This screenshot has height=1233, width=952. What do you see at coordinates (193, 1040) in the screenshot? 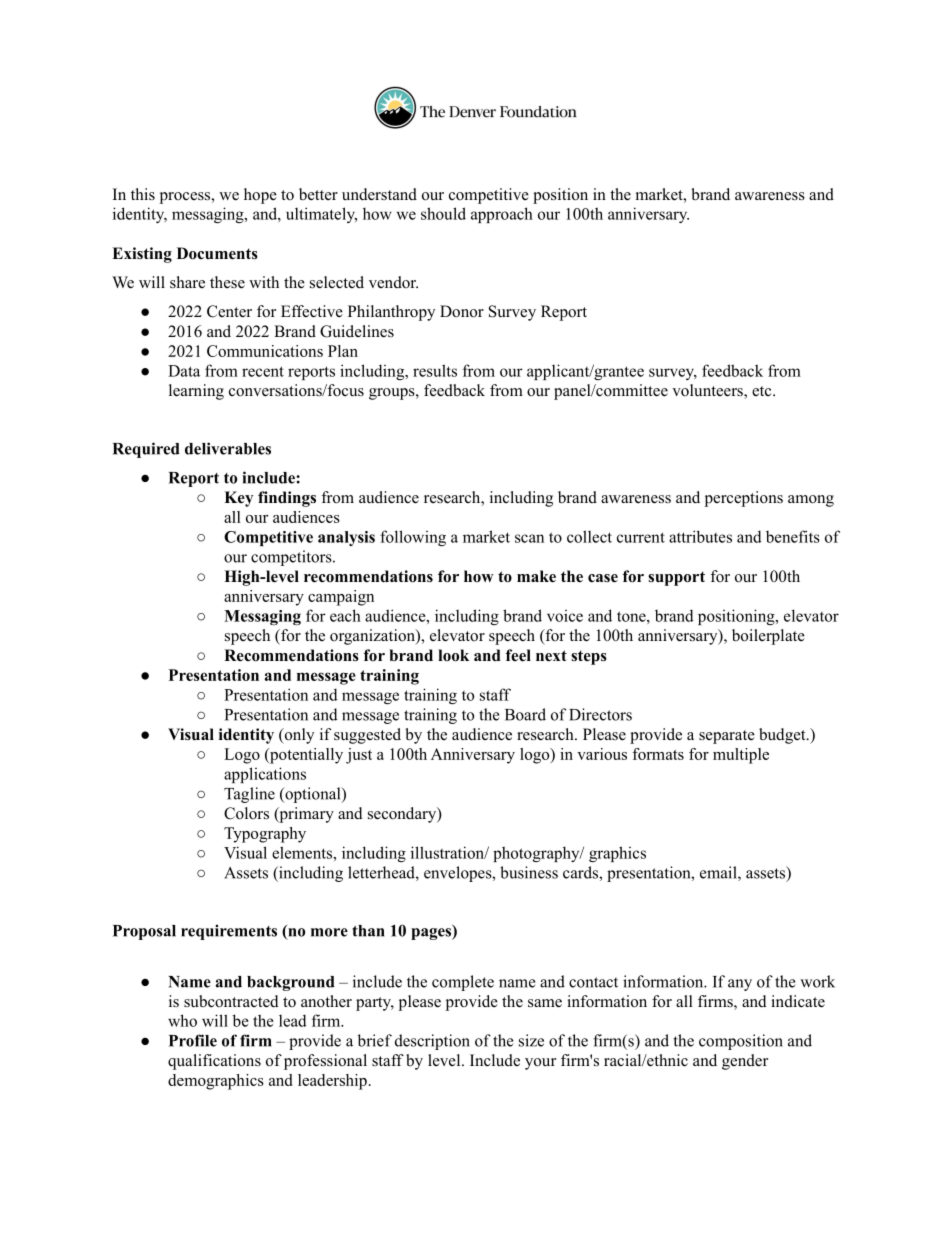
I see `Profile` at bounding box center [193, 1040].
